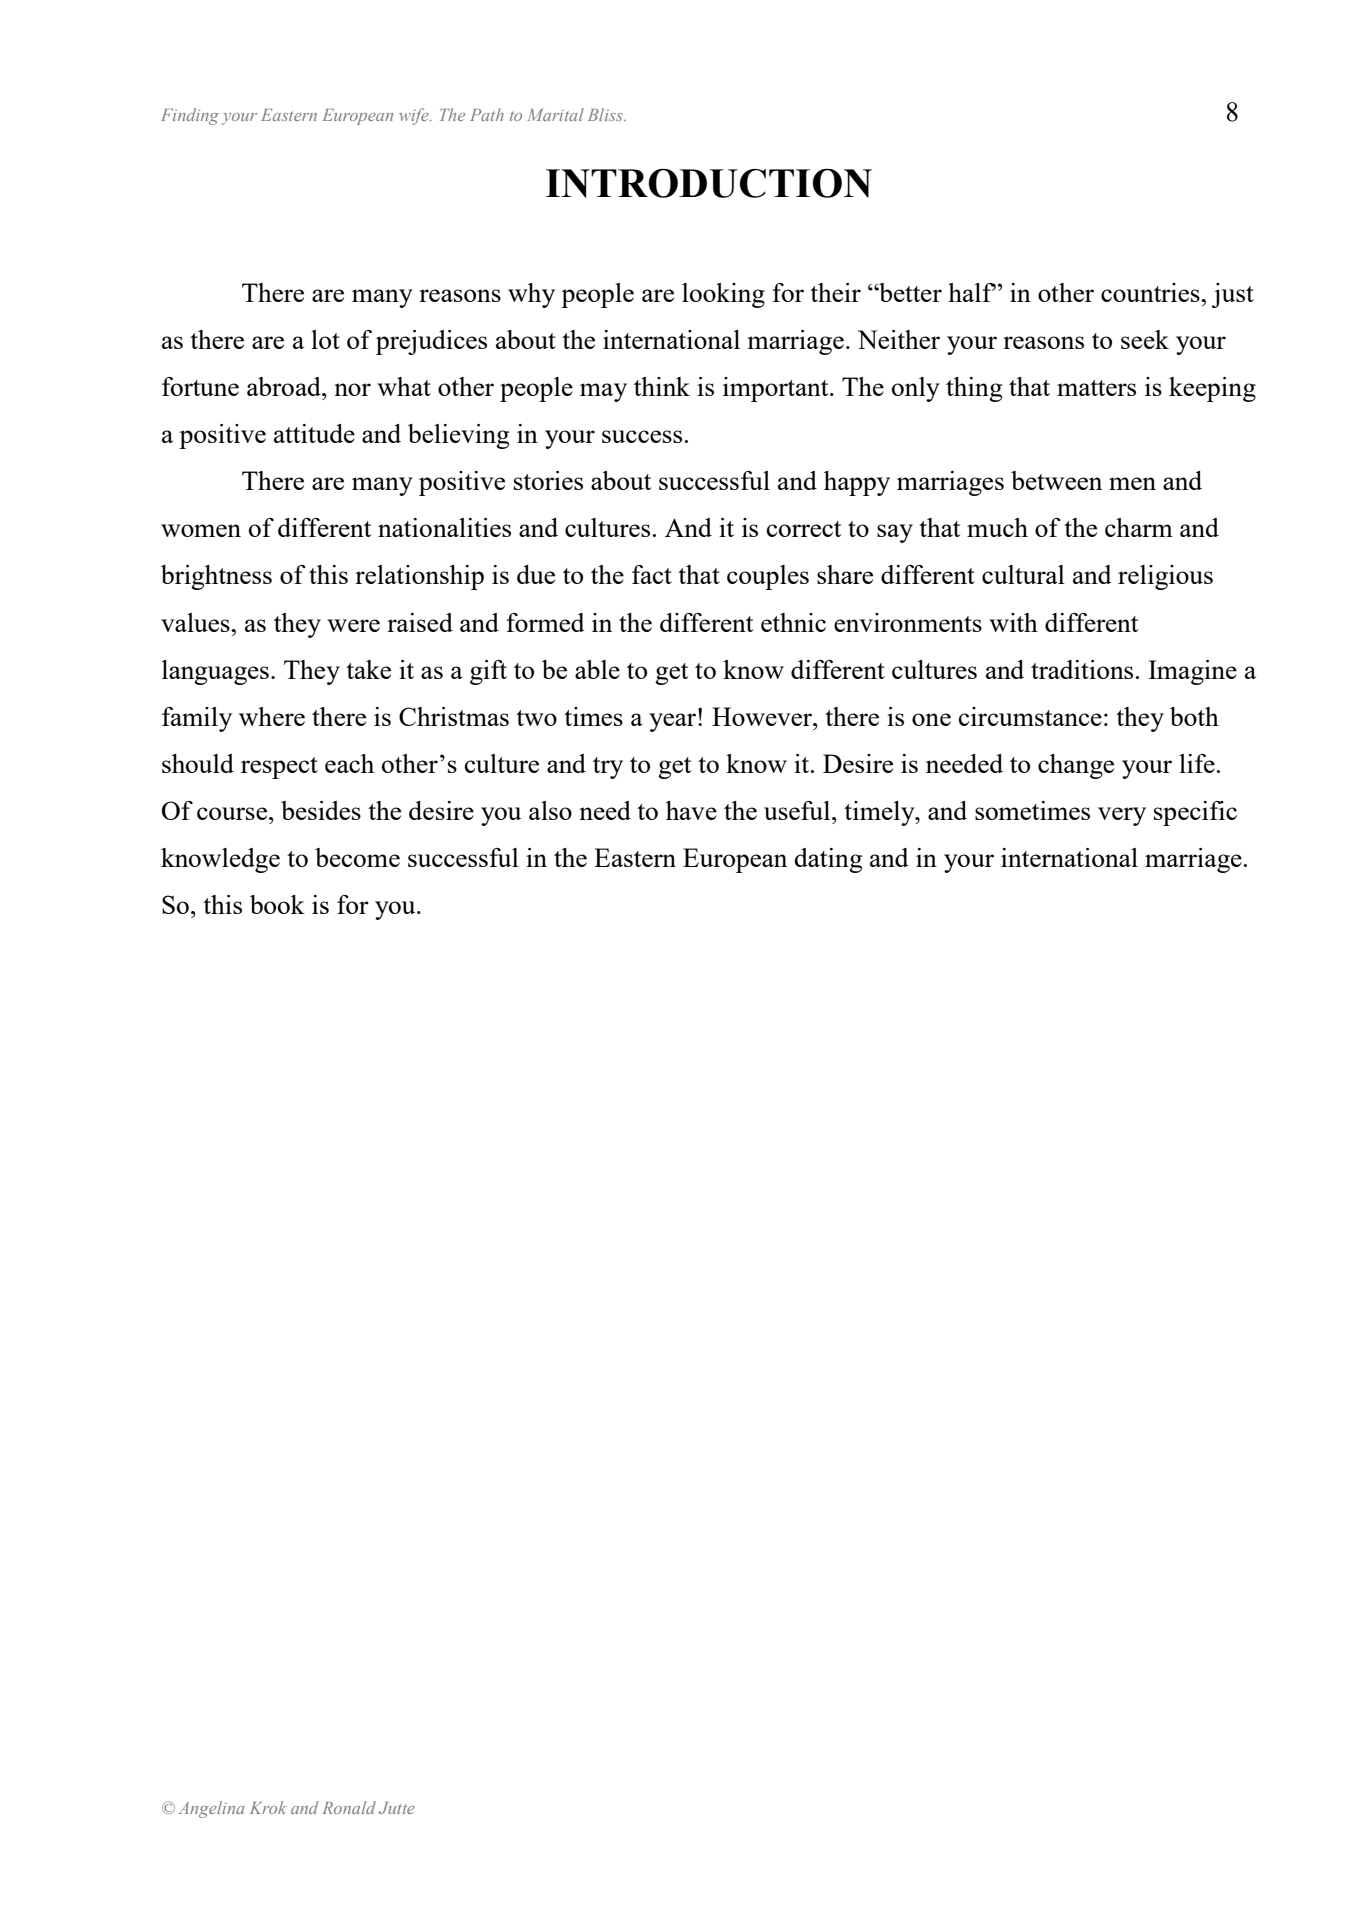  I want to click on Angelina, so click(212, 1809).
